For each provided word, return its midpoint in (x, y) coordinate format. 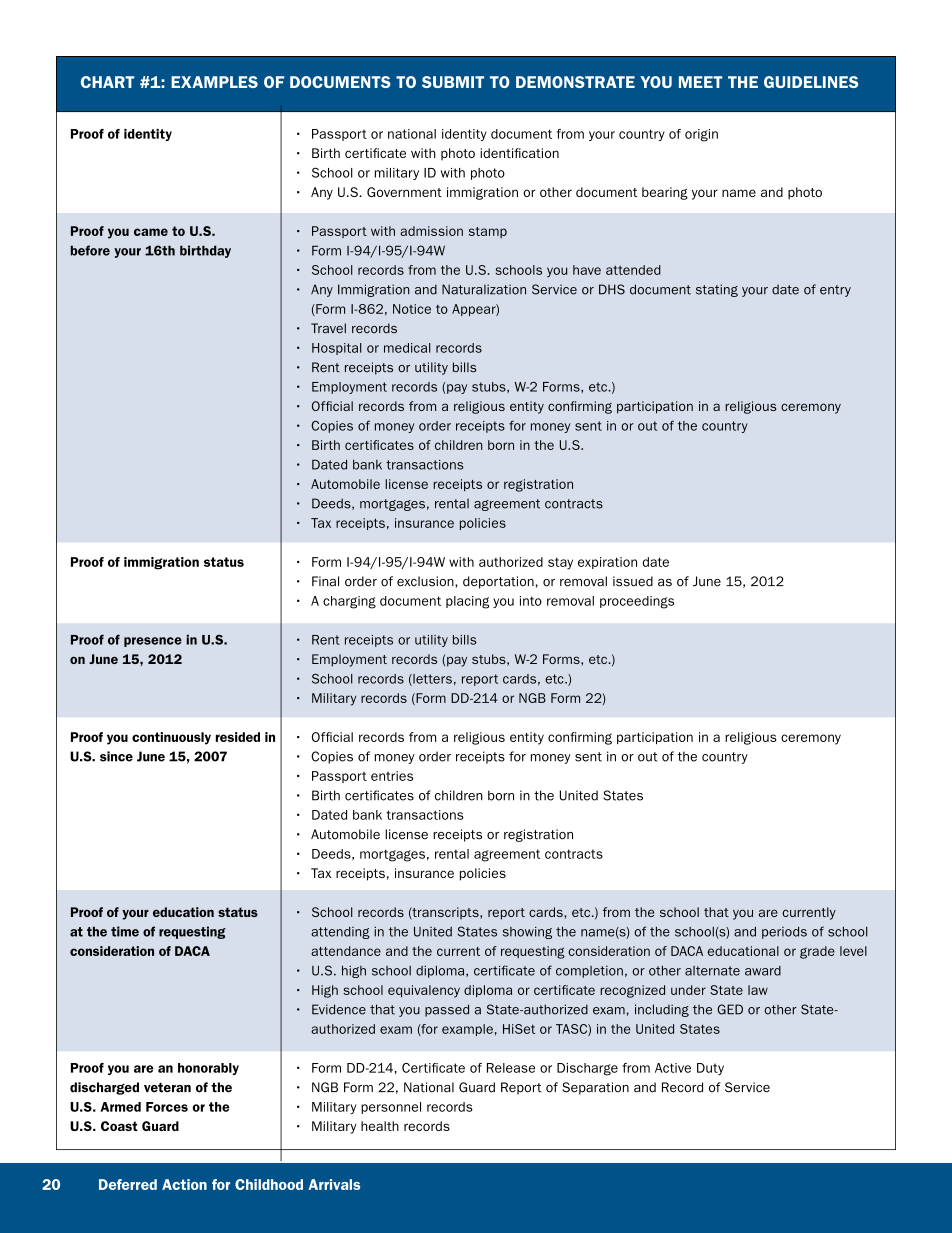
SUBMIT (453, 82)
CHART (107, 82)
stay (560, 564)
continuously (171, 738)
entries (392, 776)
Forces (167, 1107)
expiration (607, 563)
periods (784, 932)
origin (701, 135)
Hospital (337, 349)
